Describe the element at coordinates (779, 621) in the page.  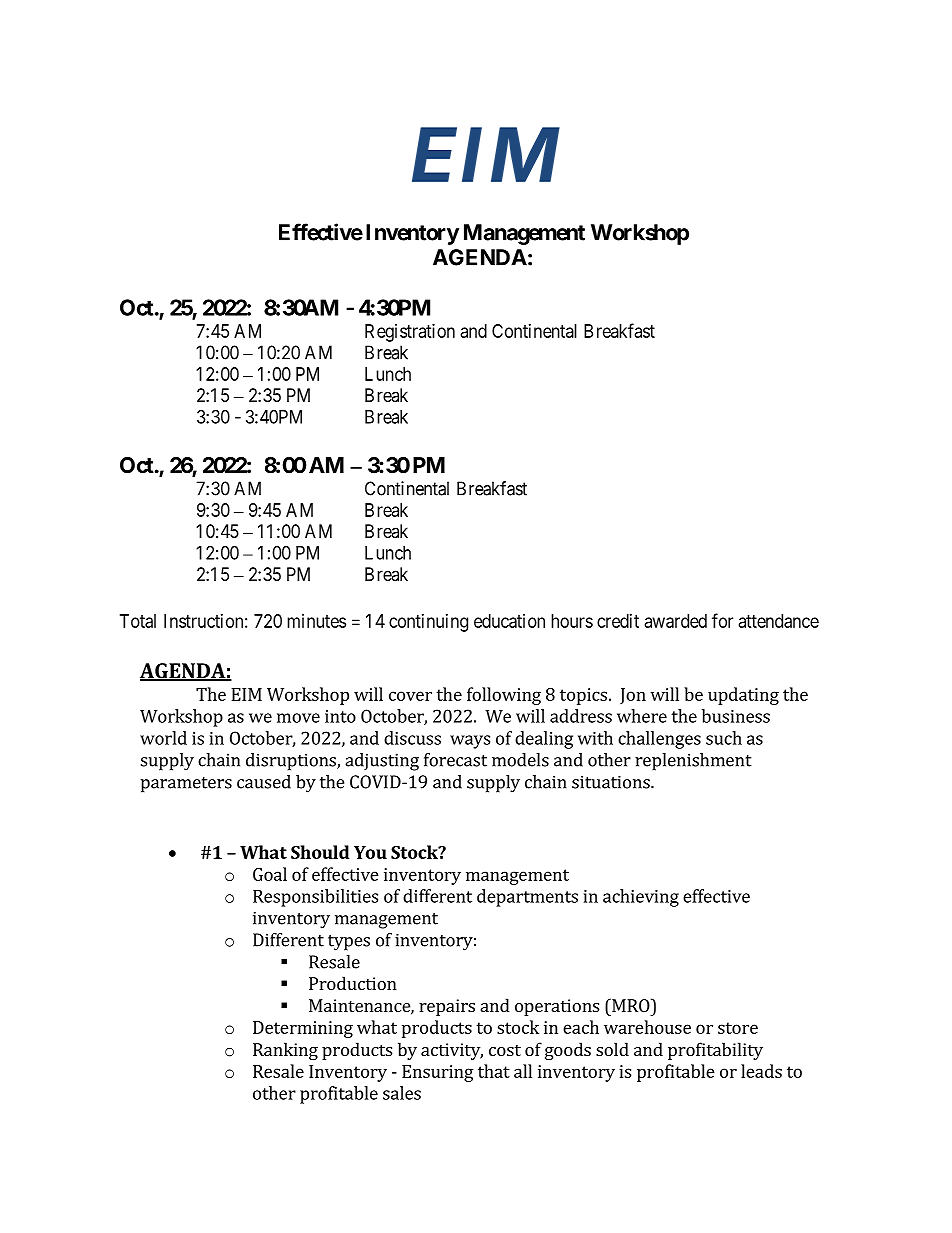
I see `attendance` at that location.
